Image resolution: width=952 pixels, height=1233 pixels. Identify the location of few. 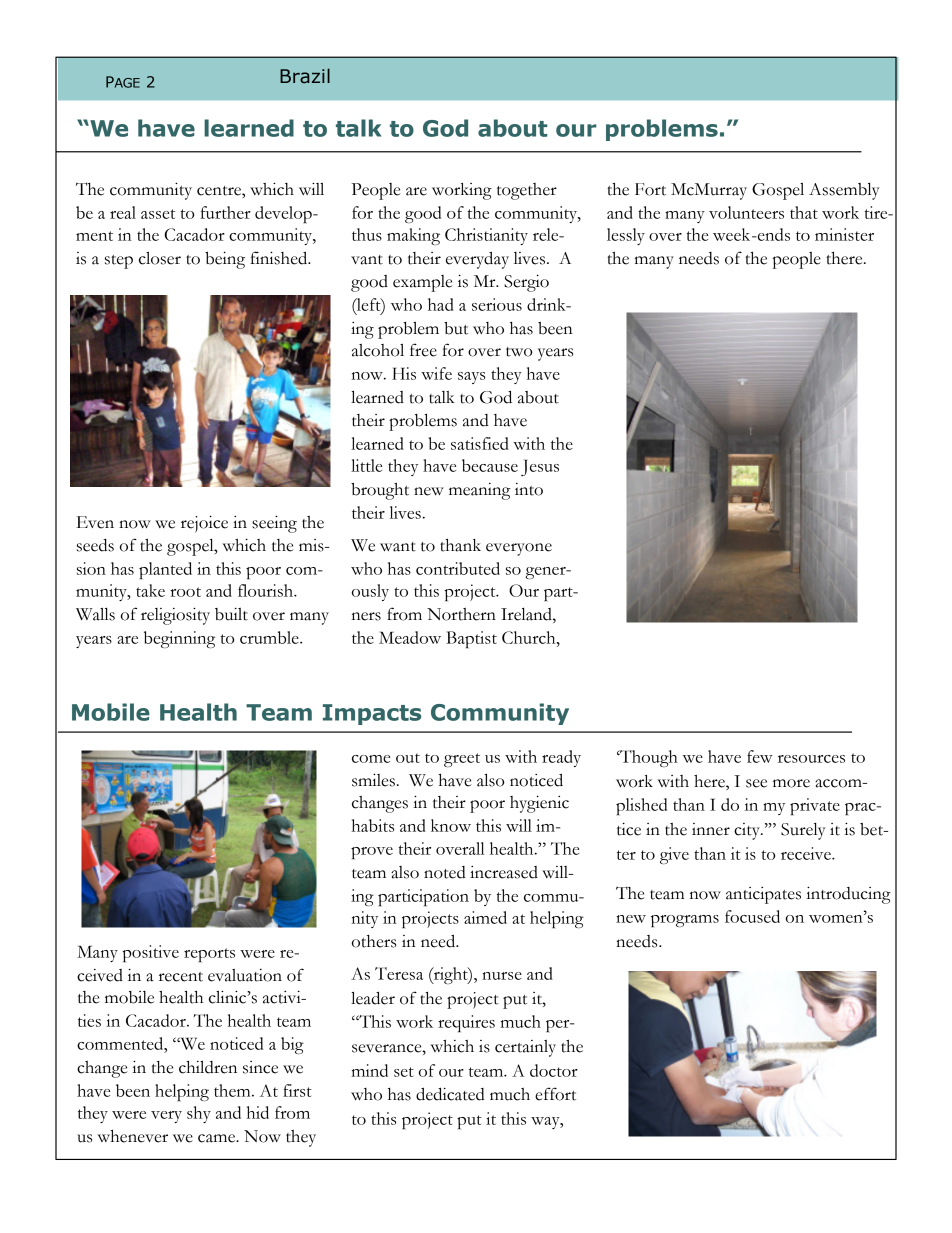
(760, 756).
